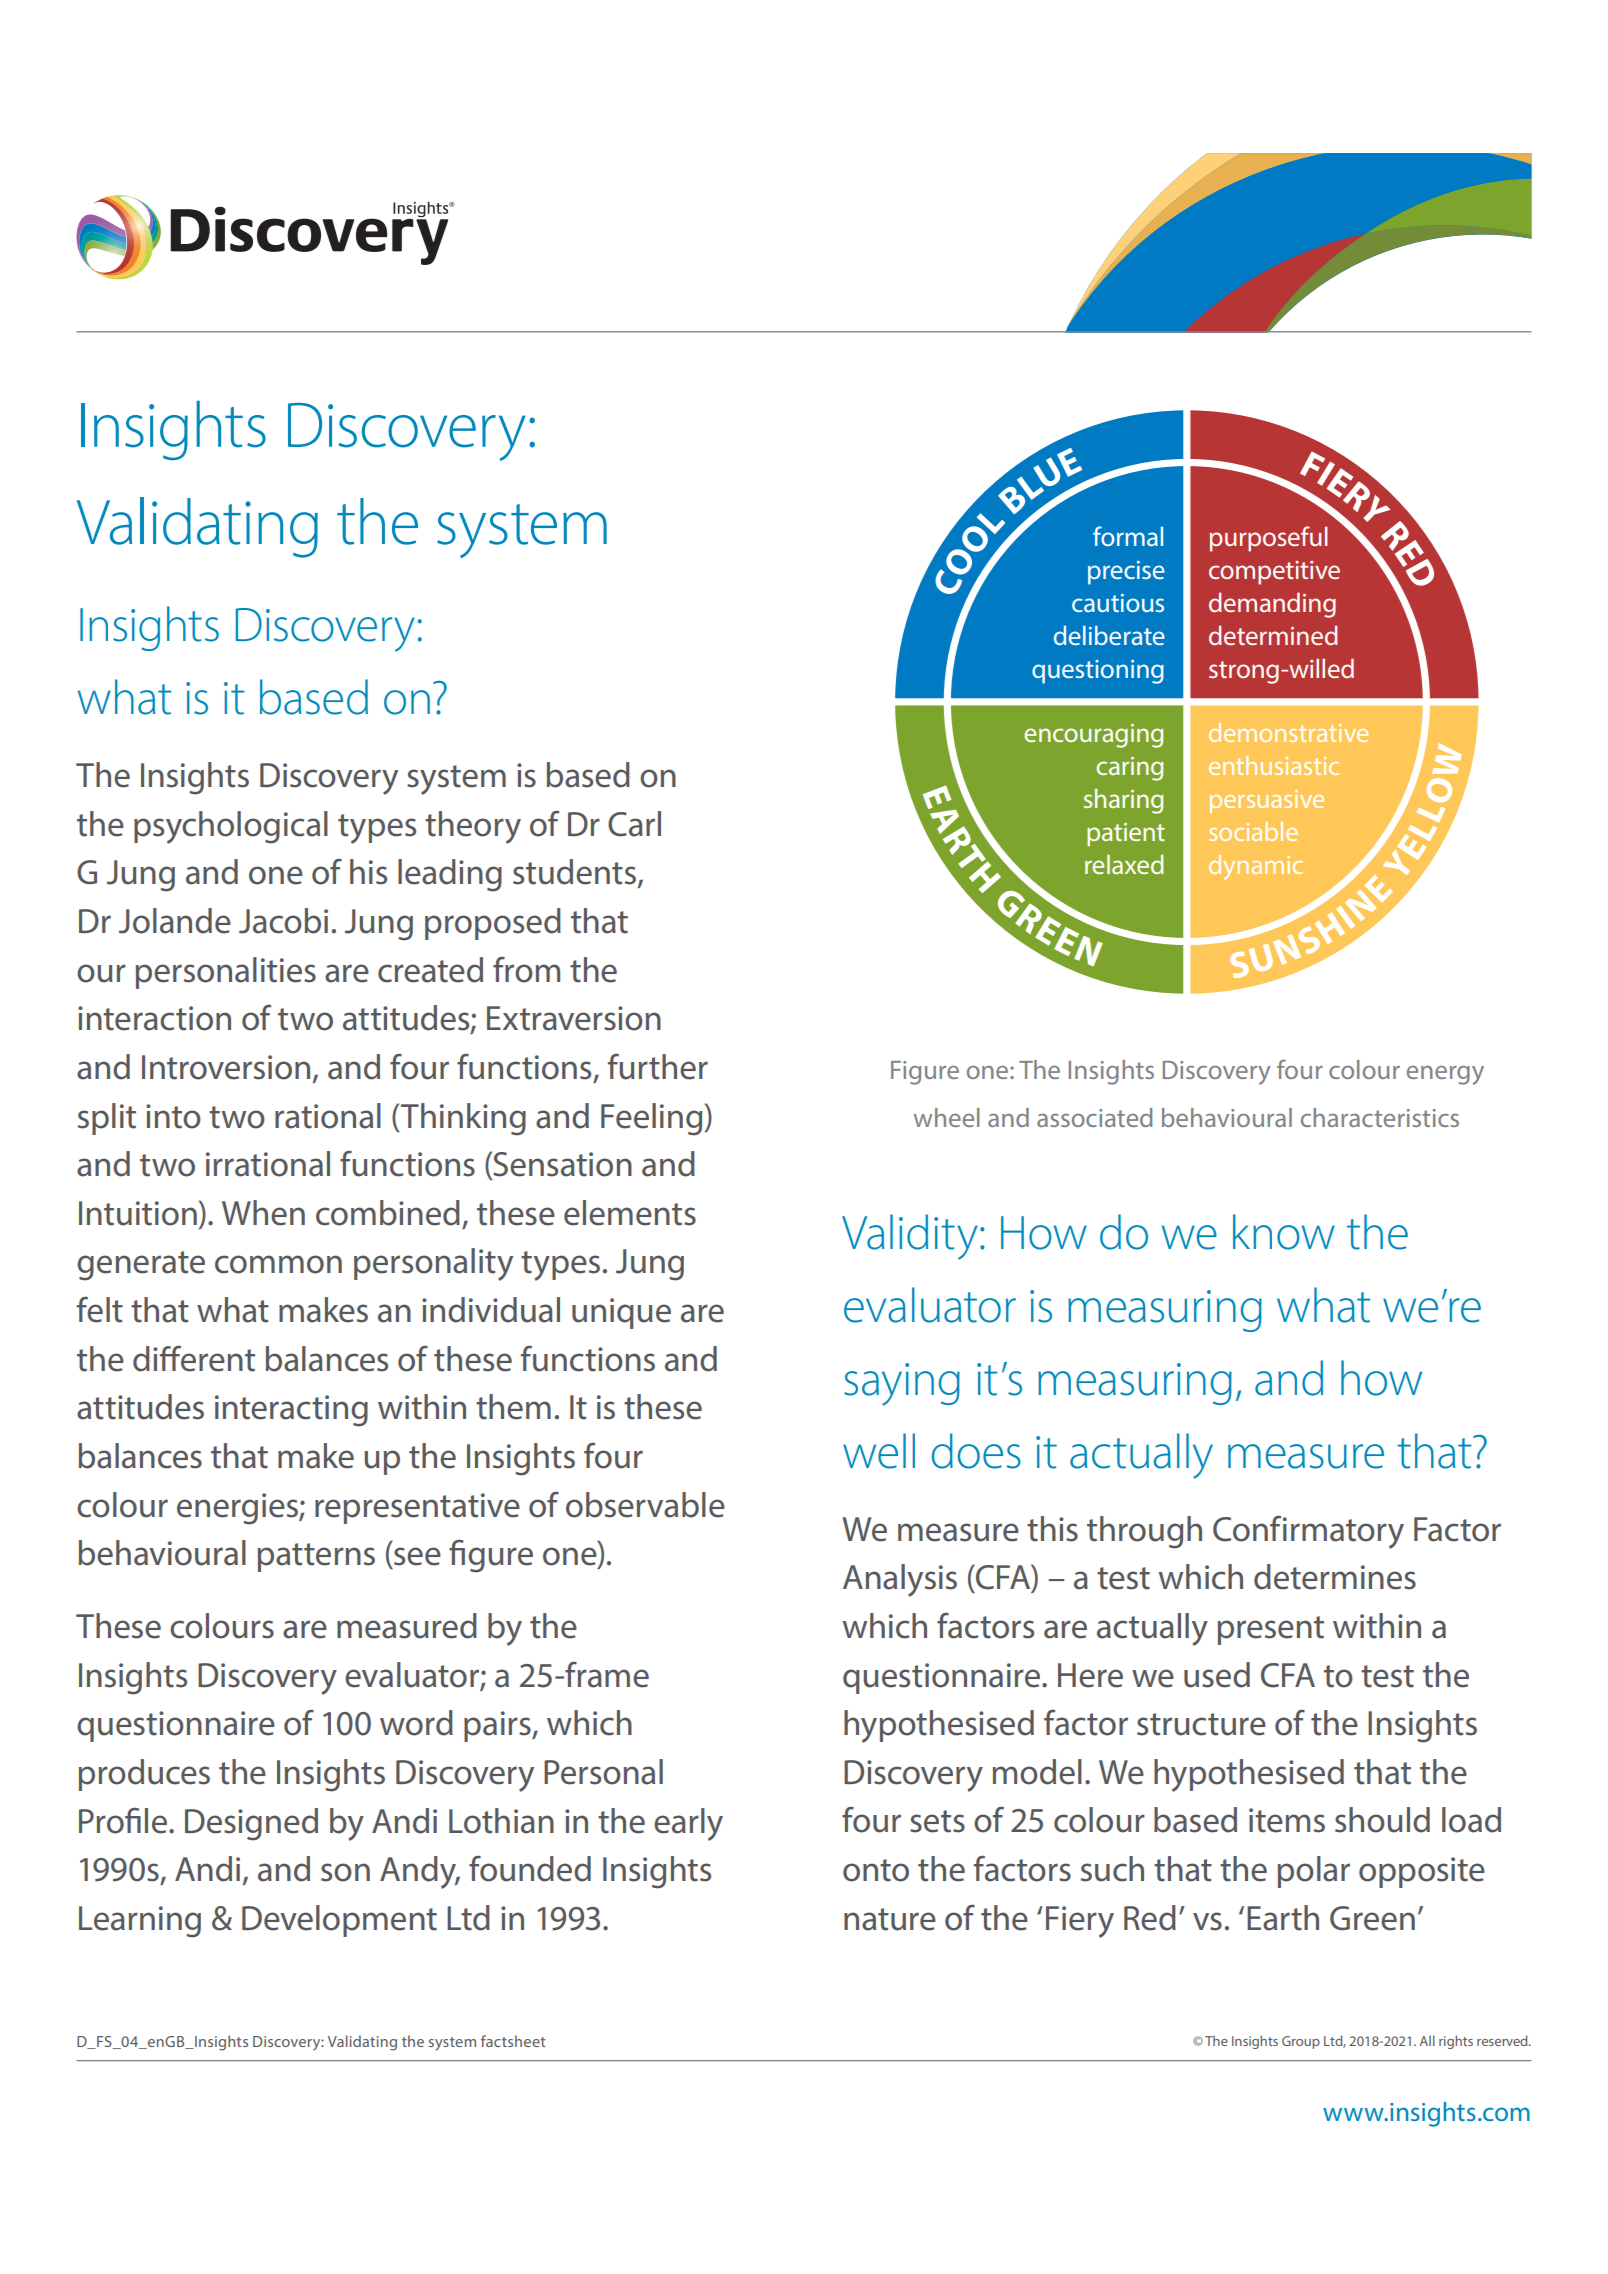 Image resolution: width=1608 pixels, height=2274 pixels. Describe the element at coordinates (339, 1921) in the screenshot. I see `Development` at that location.
